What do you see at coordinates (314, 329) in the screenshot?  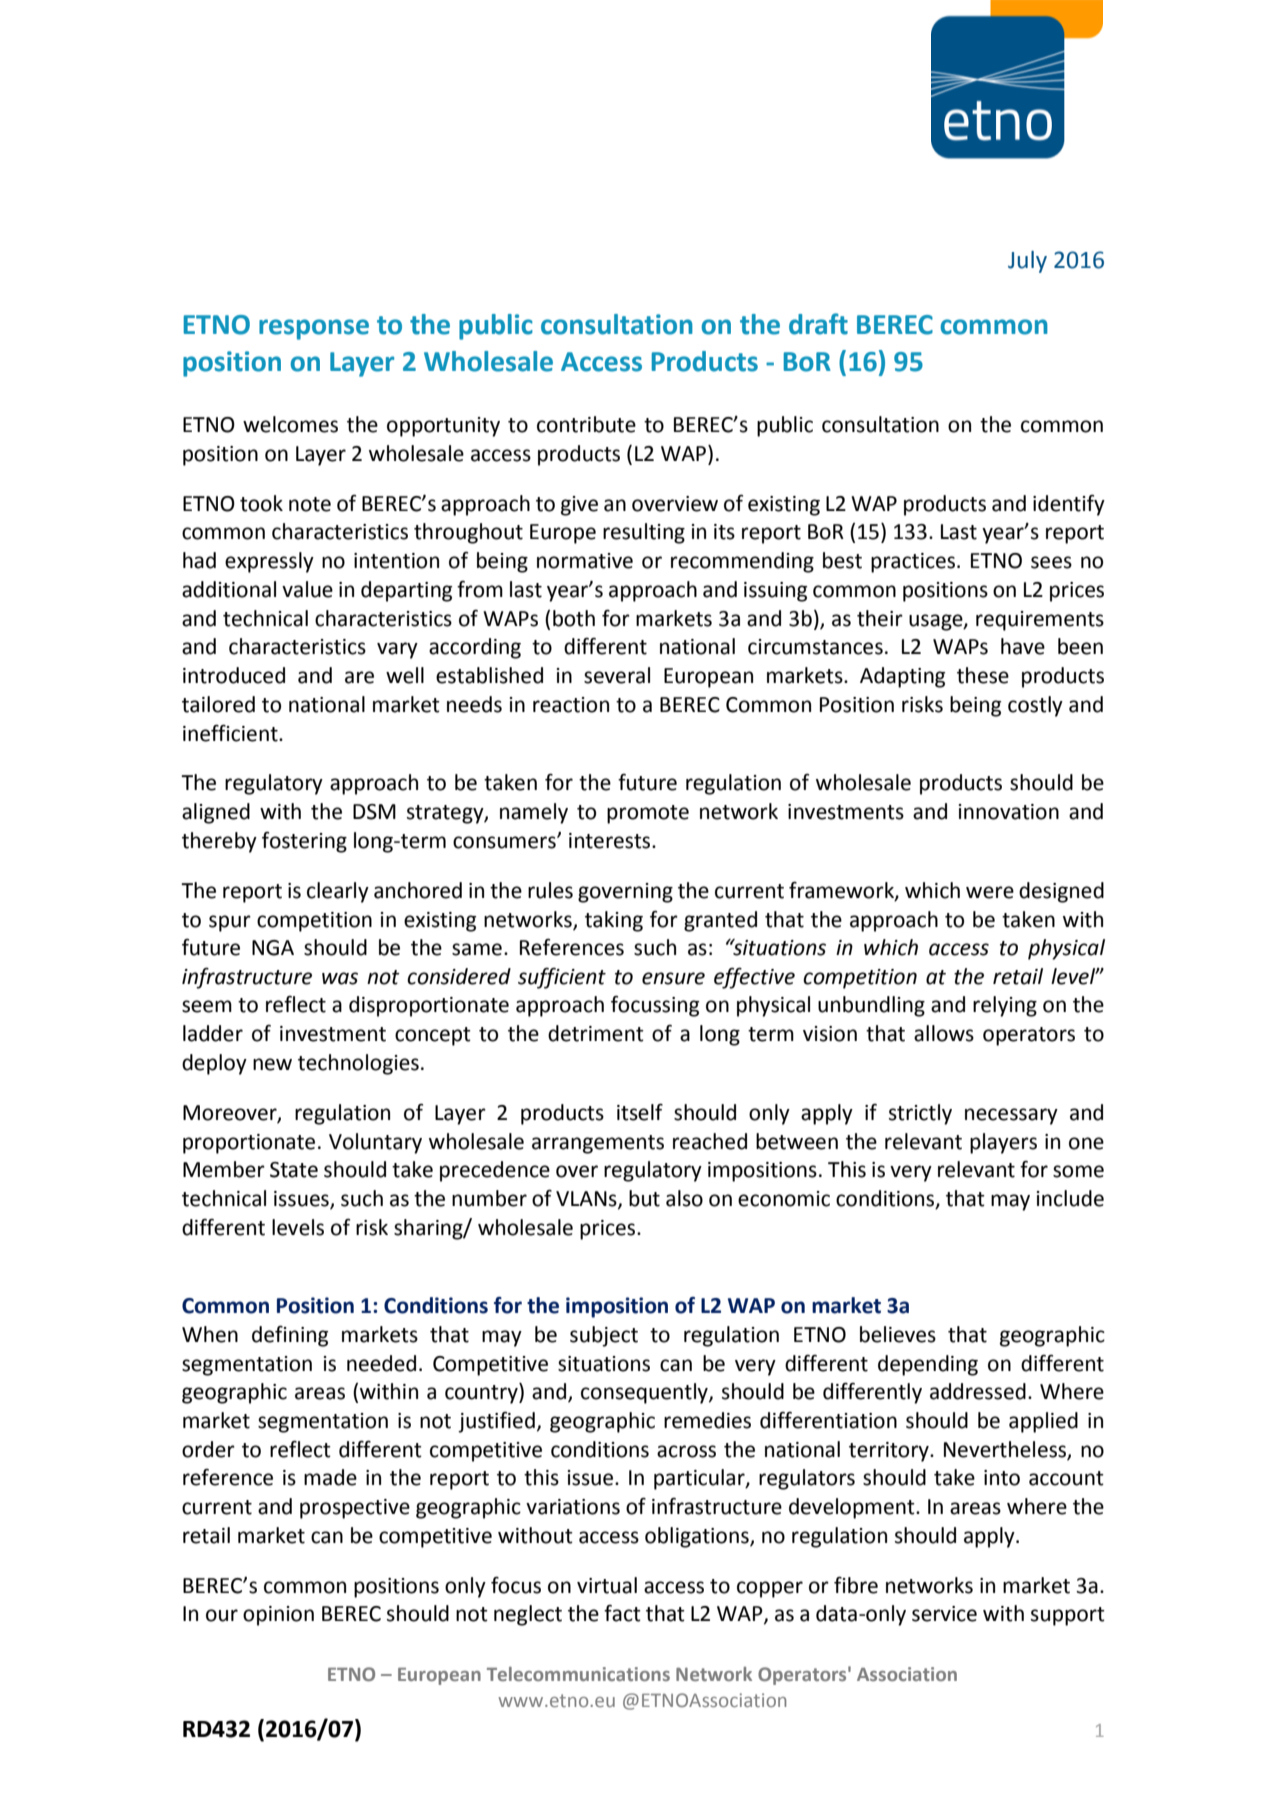 I see `response` at bounding box center [314, 329].
